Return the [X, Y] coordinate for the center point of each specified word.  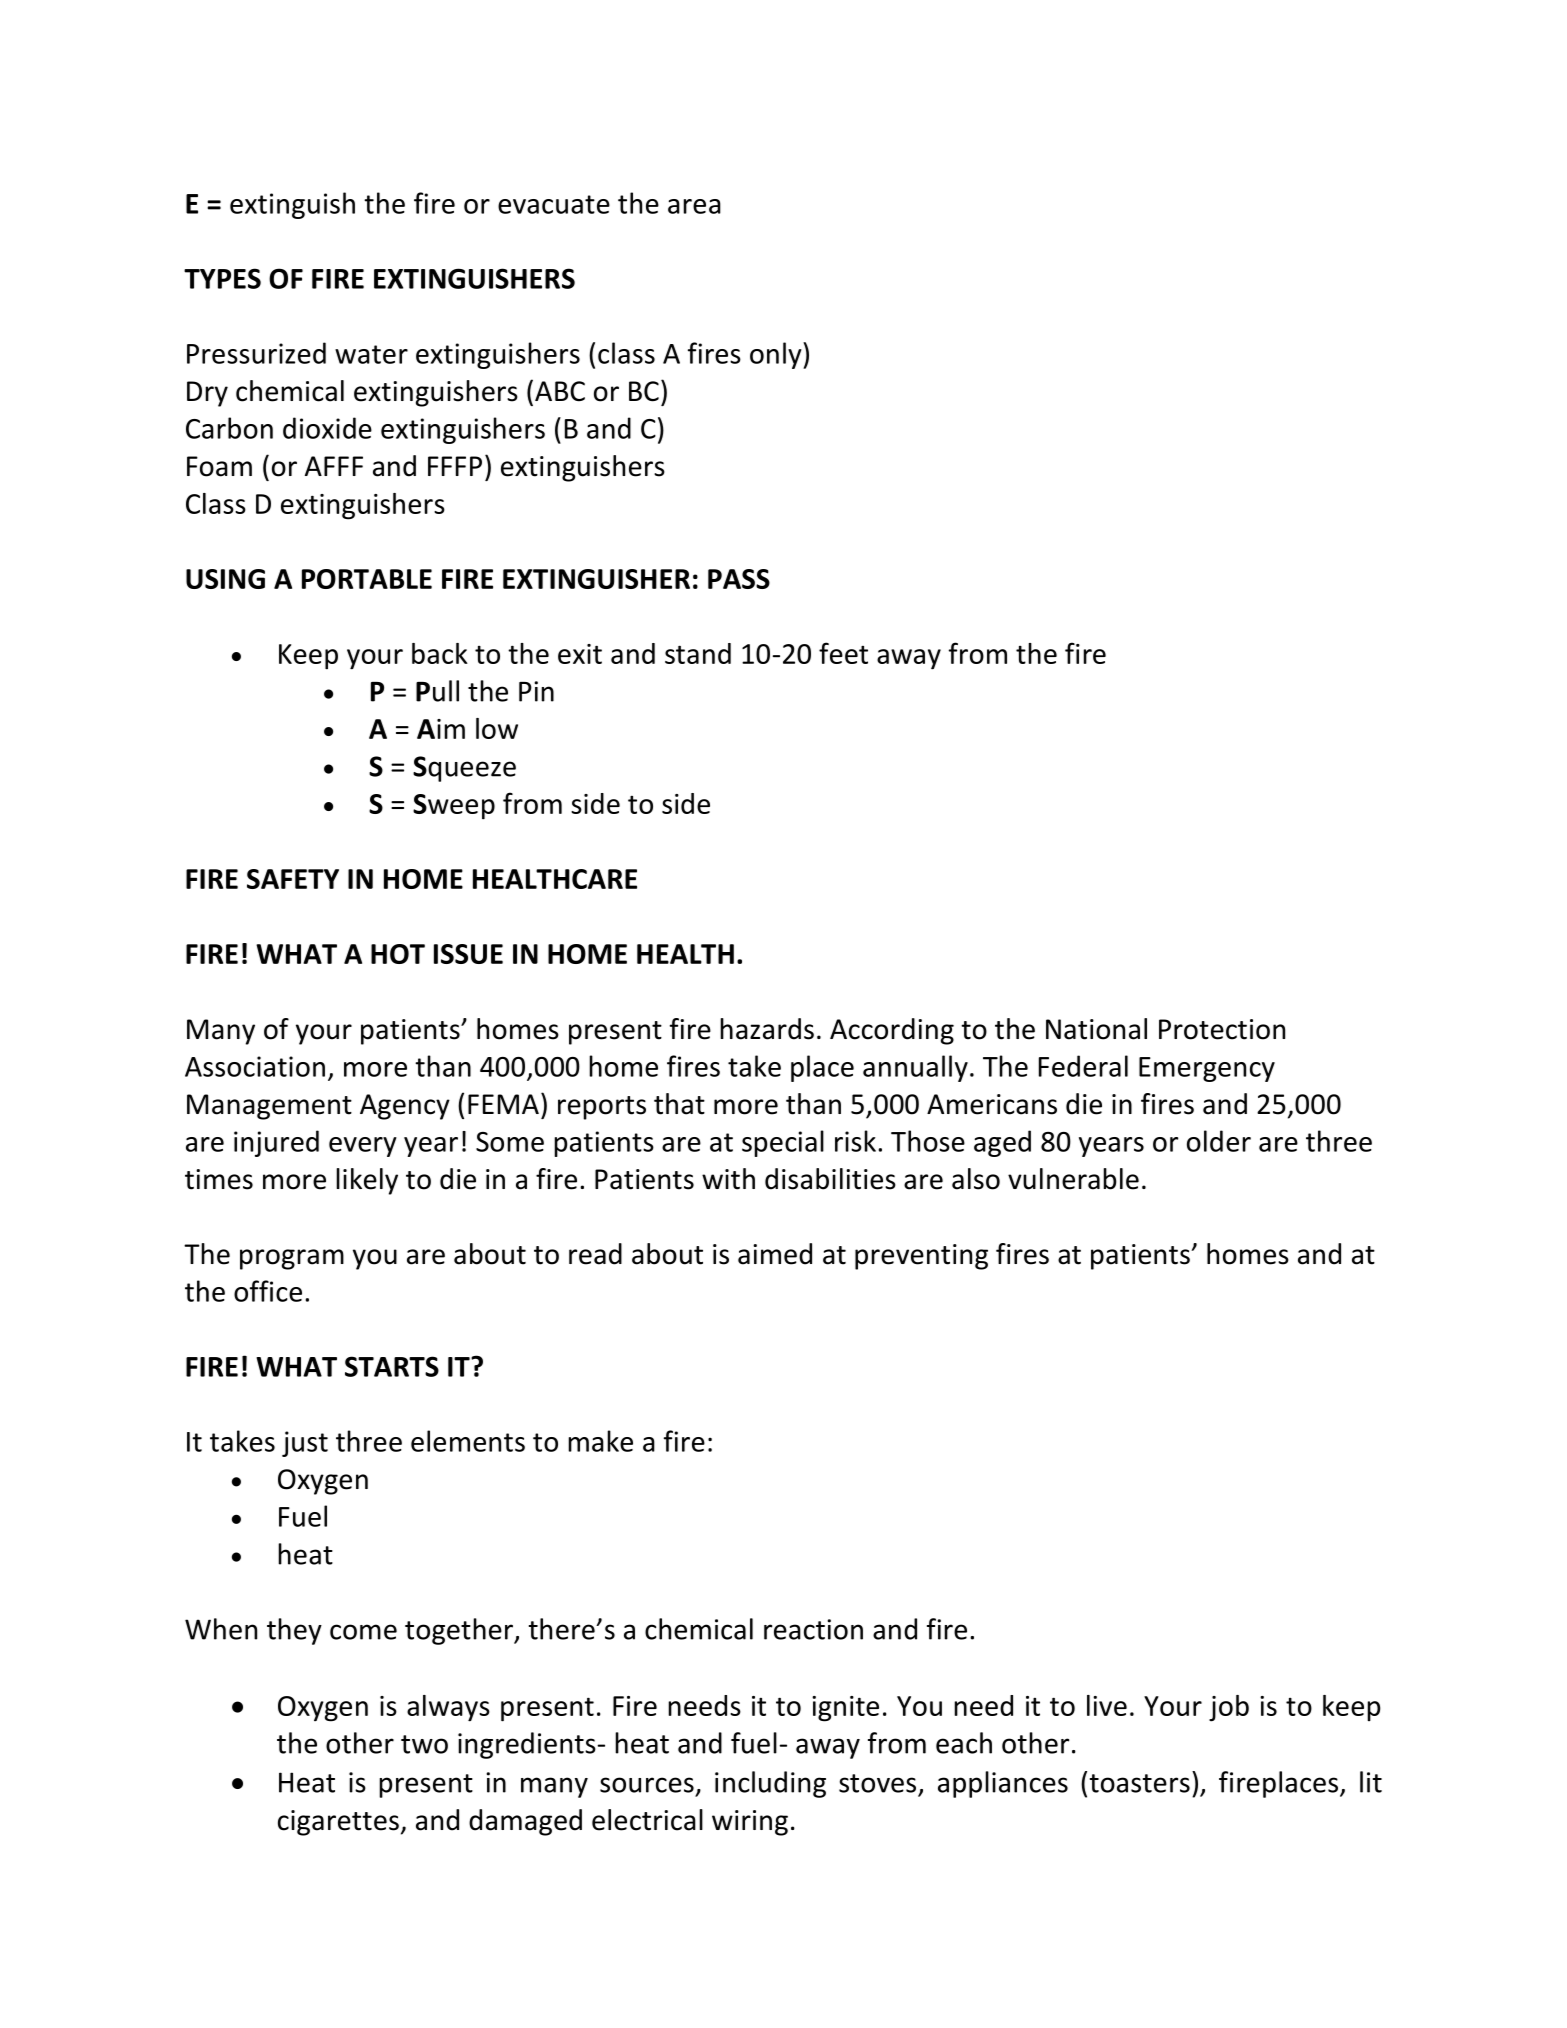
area [694, 206]
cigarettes [338, 1823]
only [777, 355]
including [770, 1784]
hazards [767, 1029]
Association [255, 1066]
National [1096, 1029]
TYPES [222, 278]
